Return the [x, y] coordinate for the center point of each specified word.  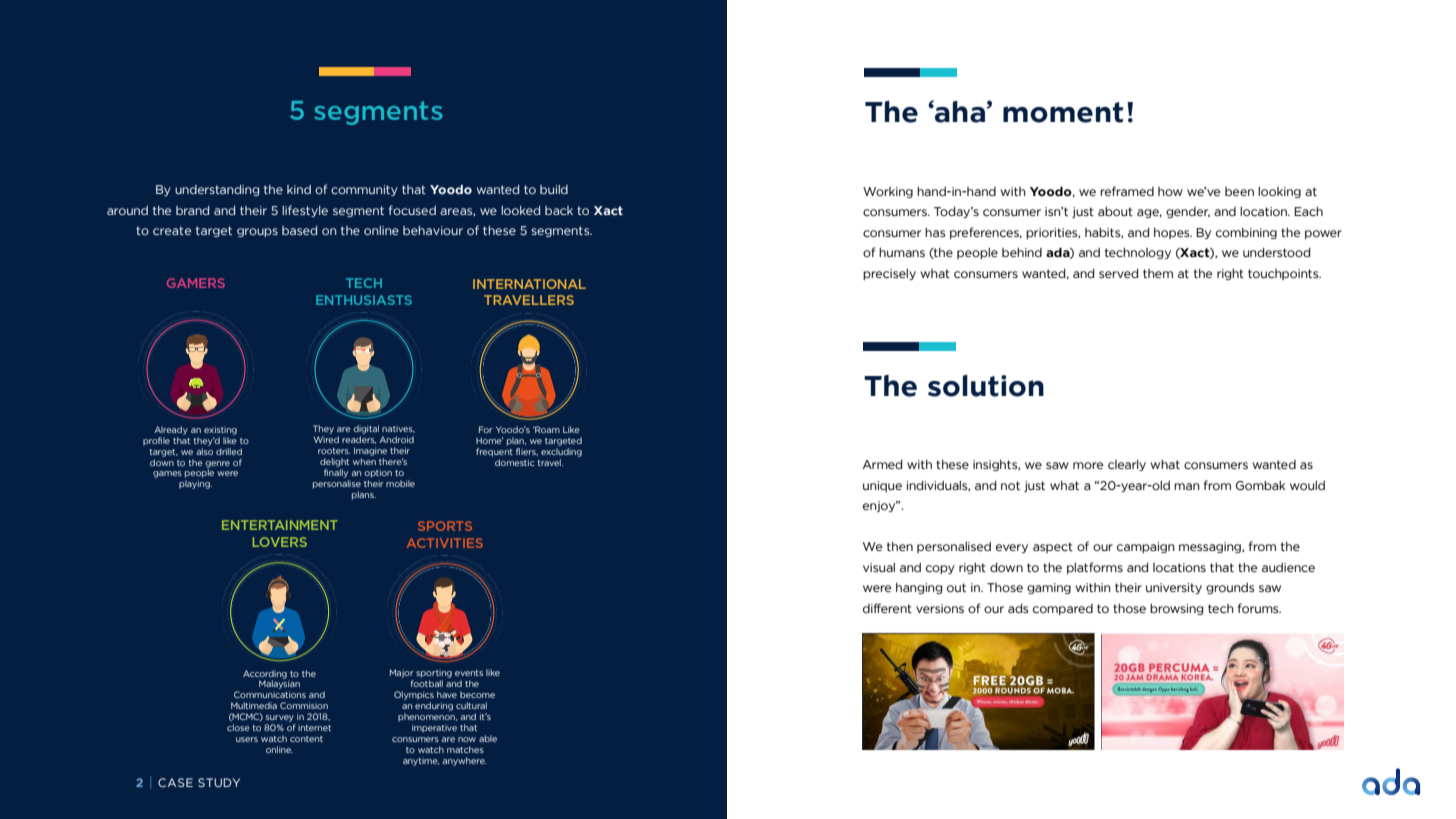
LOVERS [280, 542]
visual [879, 567]
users [247, 739]
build [554, 189]
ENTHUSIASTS [364, 300]
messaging [1211, 547]
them [1158, 274]
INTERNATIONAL [529, 284]
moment [1063, 112]
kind [299, 189]
